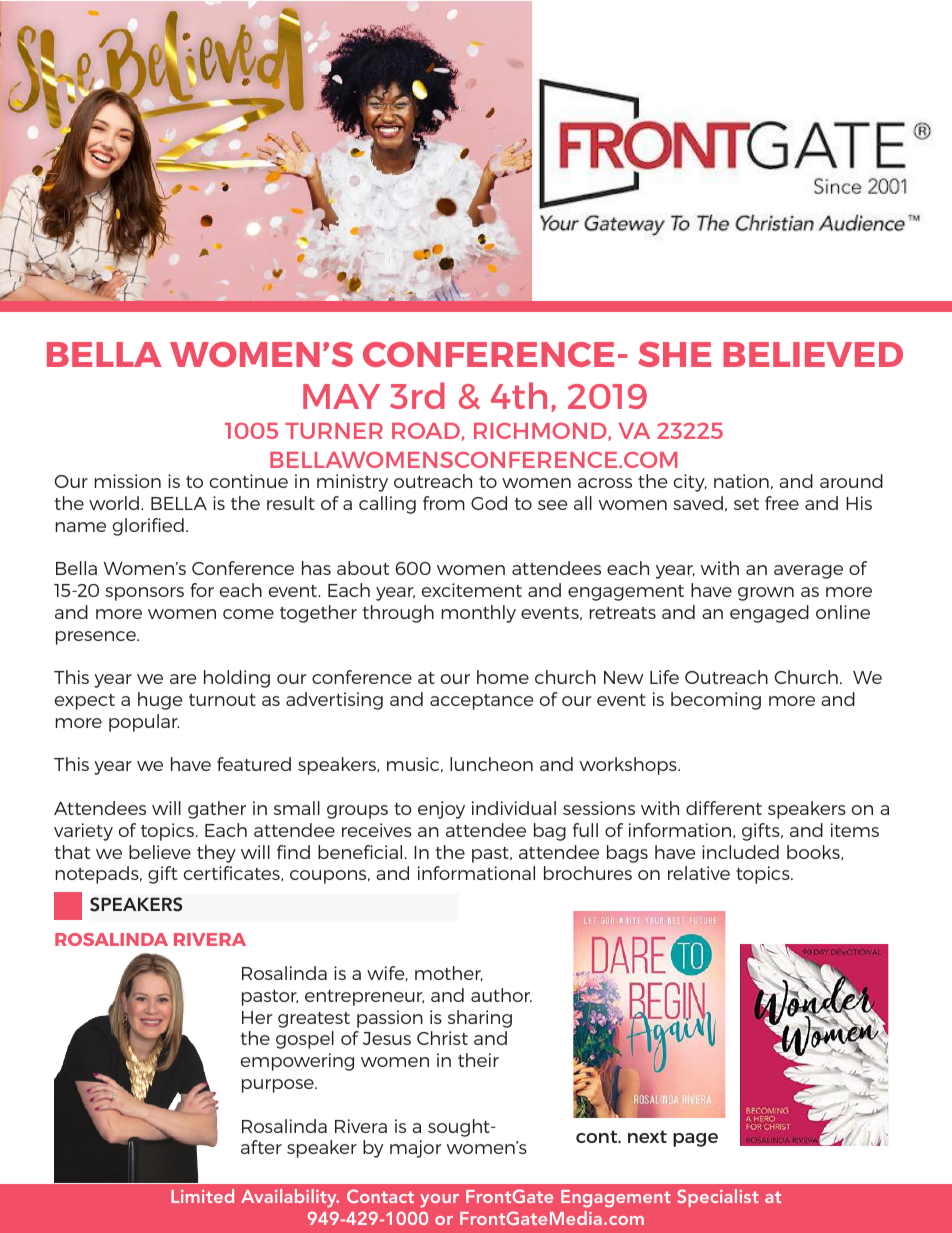 The height and width of the screenshot is (1233, 952). What do you see at coordinates (217, 810) in the screenshot?
I see `gather` at bounding box center [217, 810].
